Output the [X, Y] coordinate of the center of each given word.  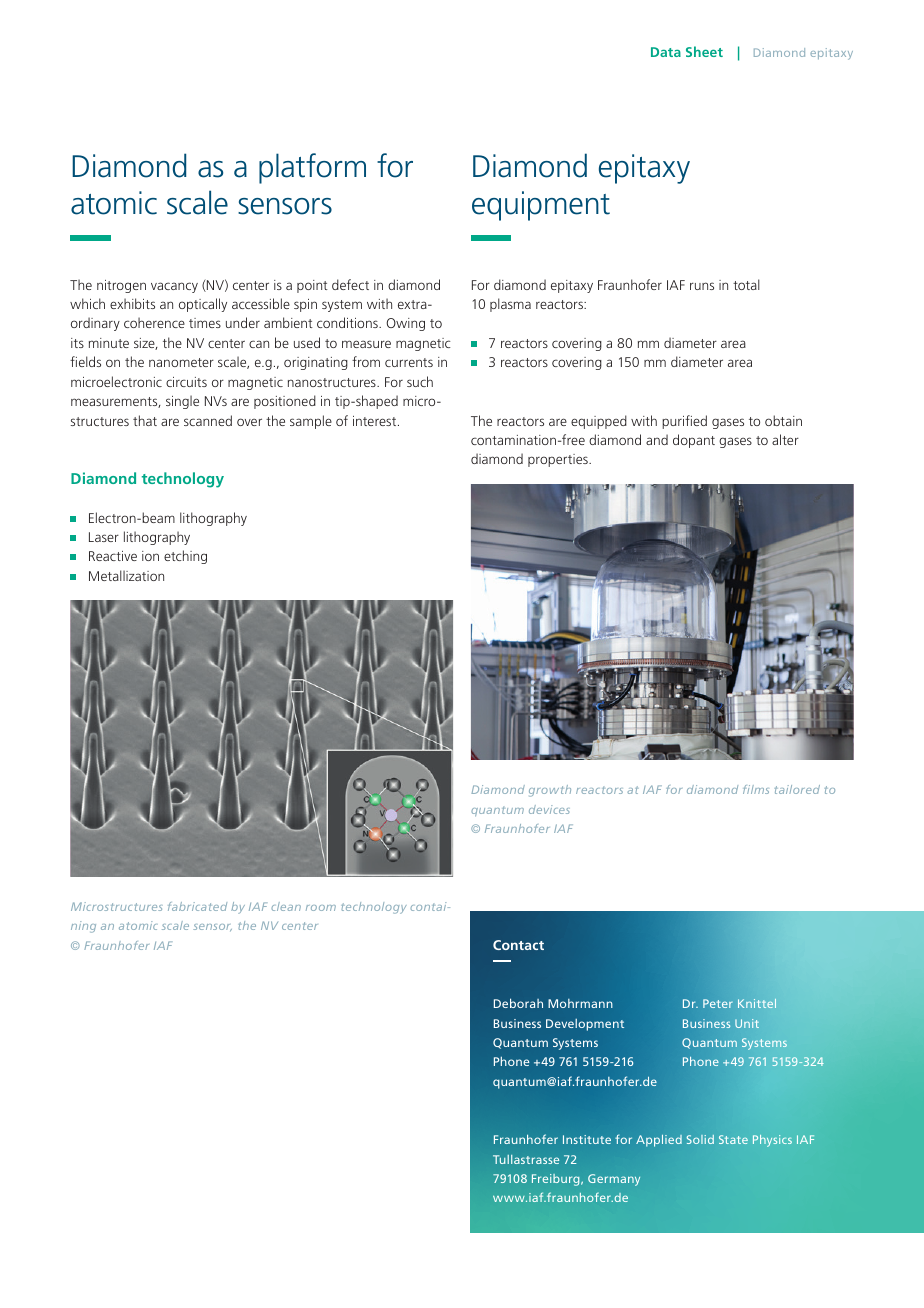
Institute [587, 1139]
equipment [541, 206]
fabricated [197, 906]
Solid [700, 1139]
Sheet [704, 51]
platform [312, 168]
